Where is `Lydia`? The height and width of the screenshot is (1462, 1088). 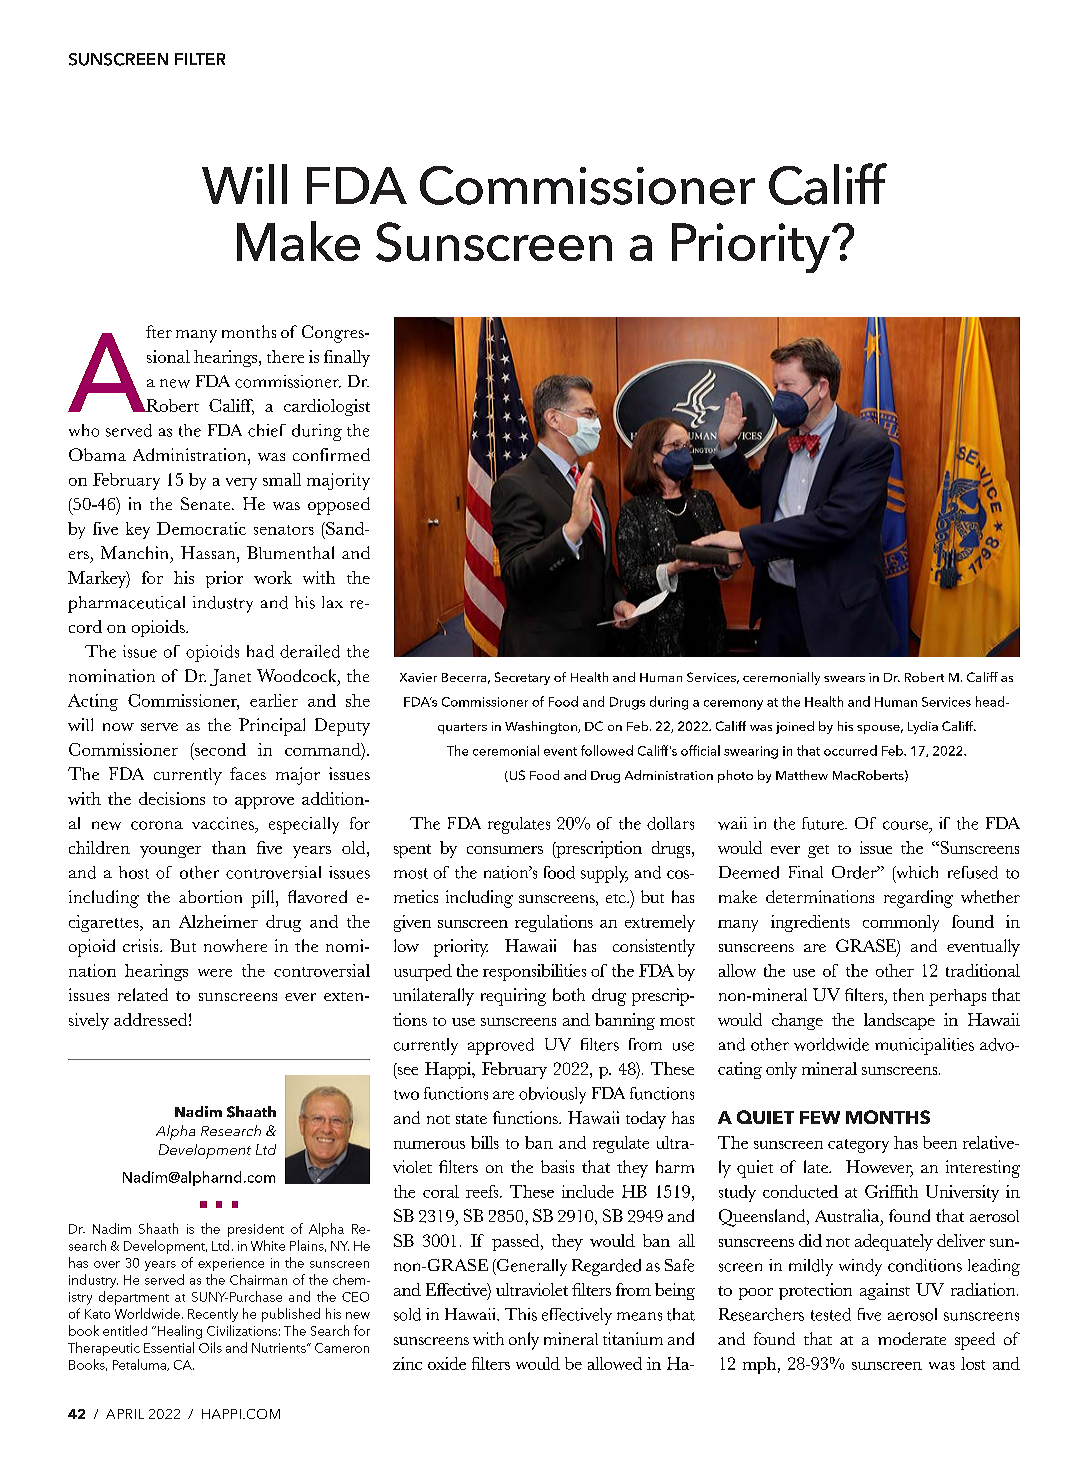
Lydia is located at coordinates (923, 727).
